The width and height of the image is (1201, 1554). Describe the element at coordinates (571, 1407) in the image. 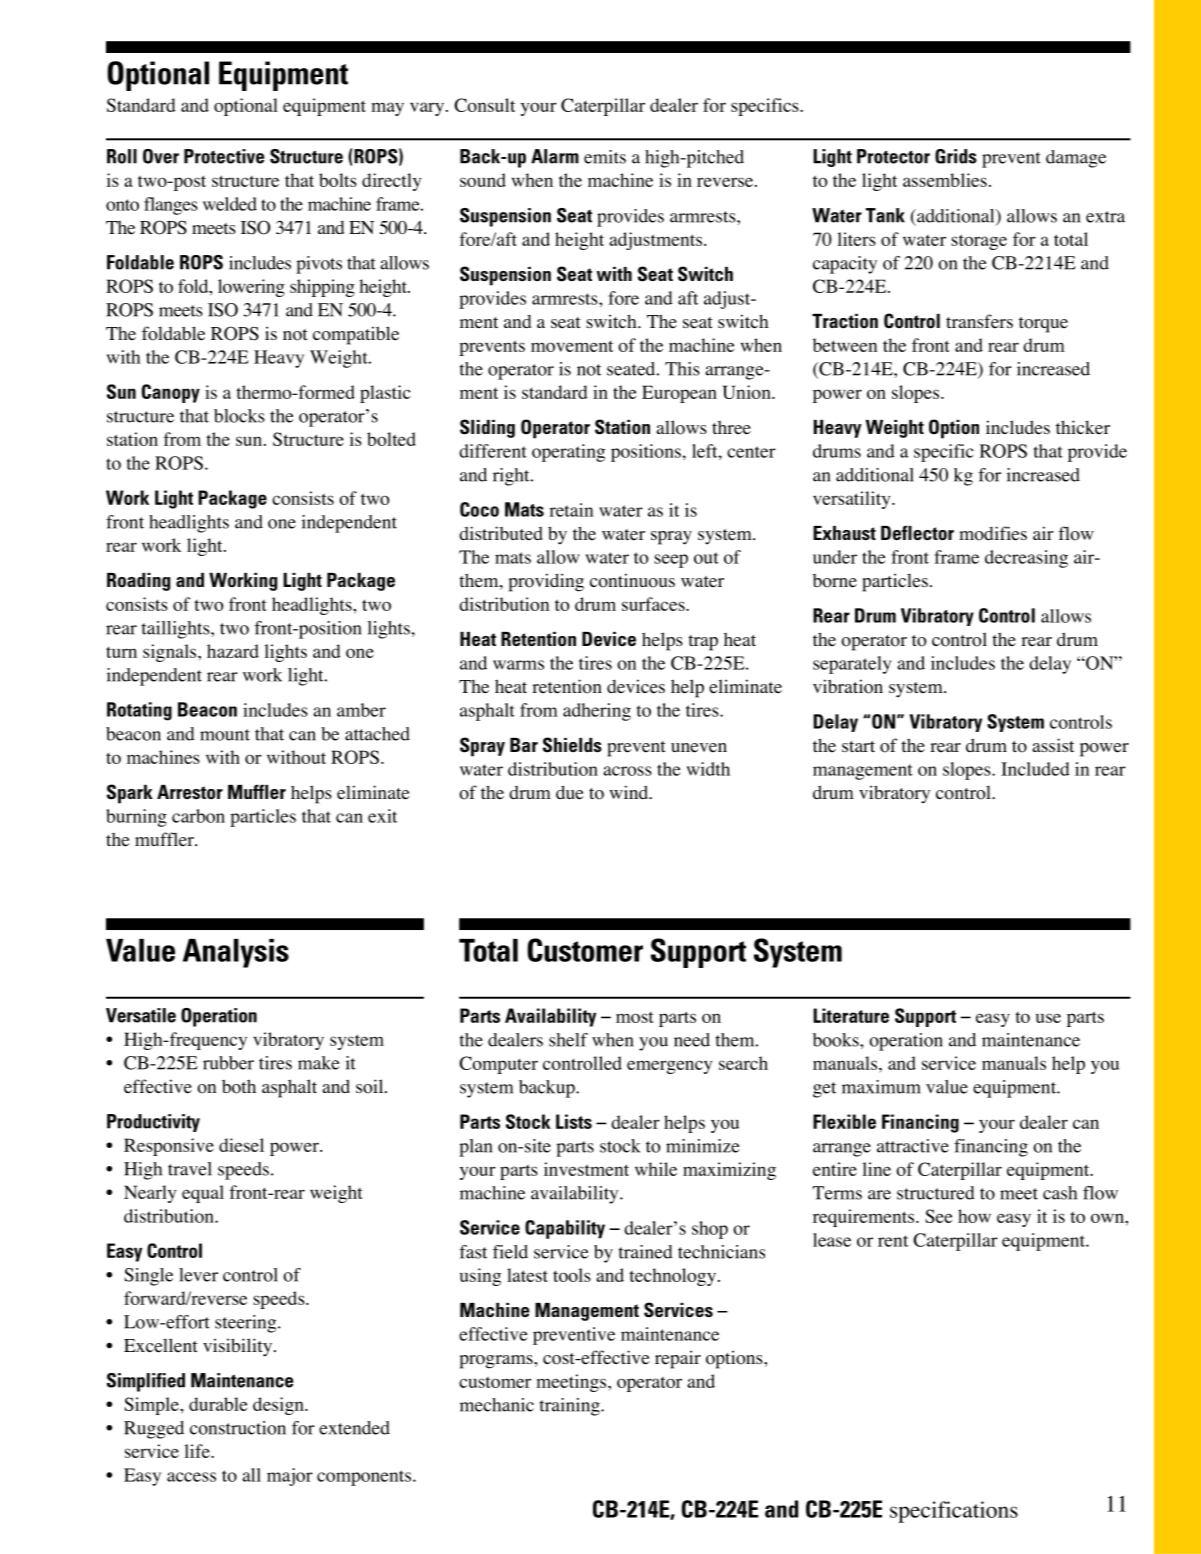

I see `training` at that location.
